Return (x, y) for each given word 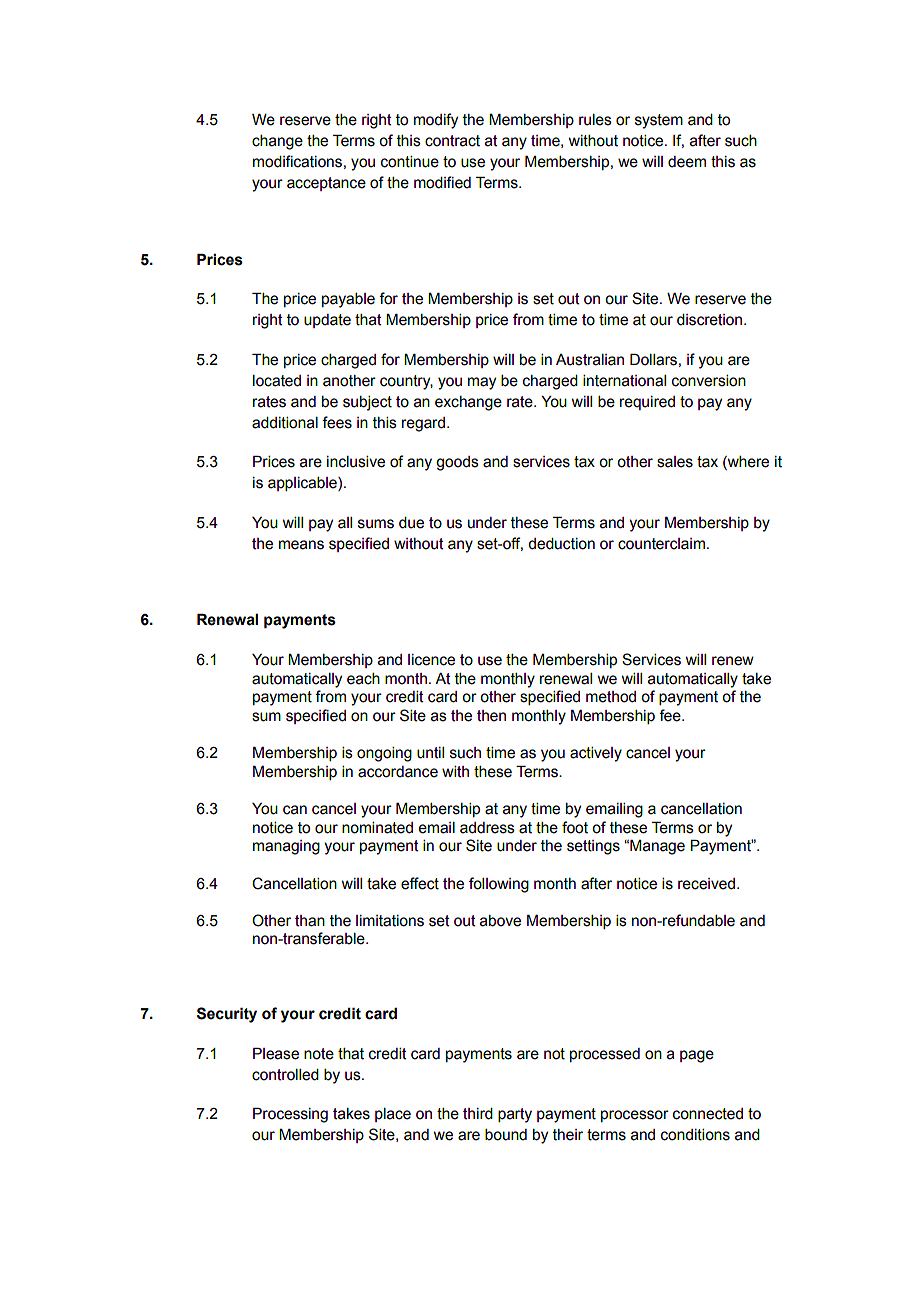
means (301, 545)
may (482, 383)
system (659, 121)
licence (431, 660)
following (499, 885)
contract (452, 141)
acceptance (326, 184)
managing (286, 847)
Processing (290, 1115)
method (611, 697)
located (277, 381)
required (647, 403)
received (706, 884)
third (478, 1114)
